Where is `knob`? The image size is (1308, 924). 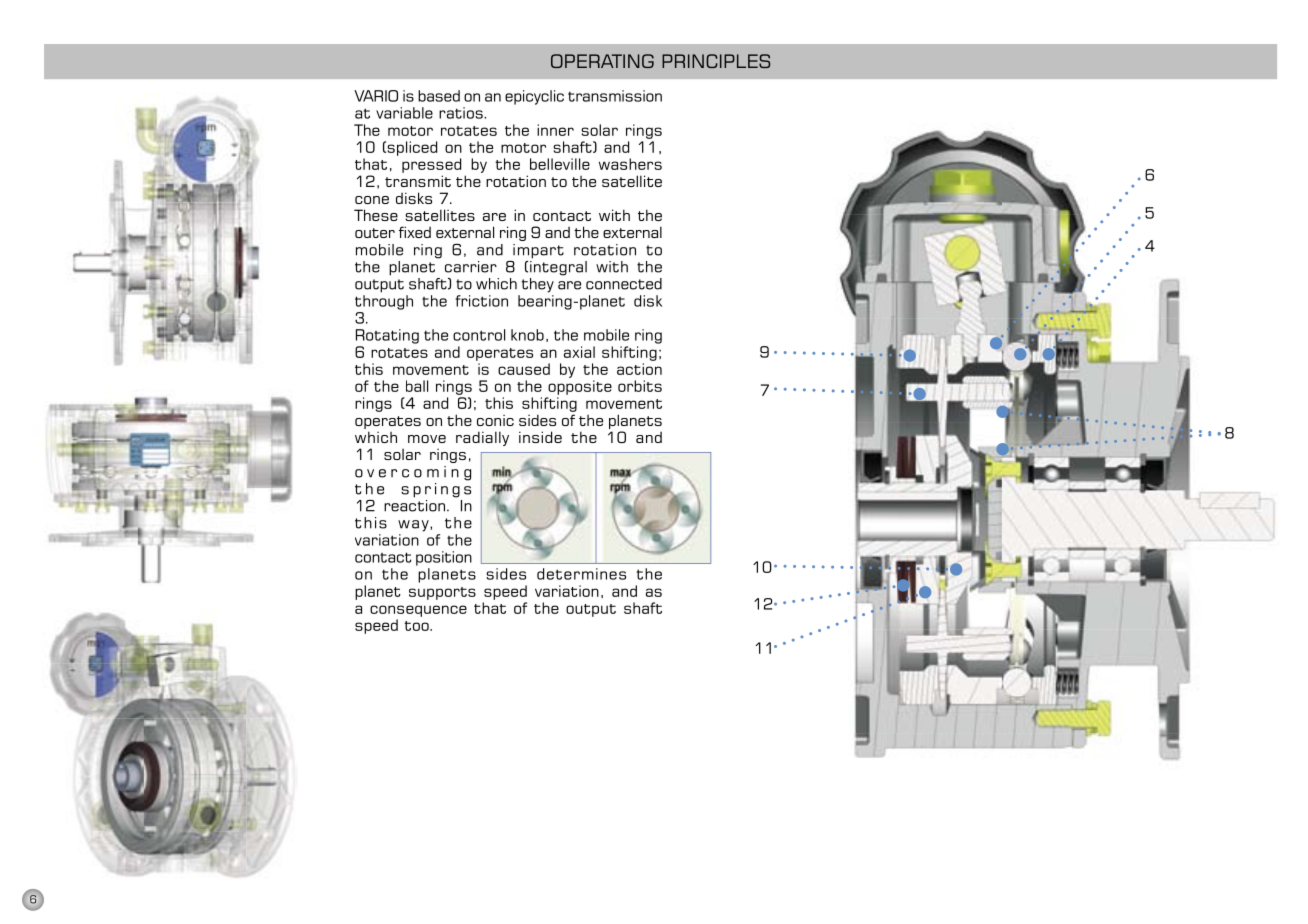
knob is located at coordinates (527, 335).
